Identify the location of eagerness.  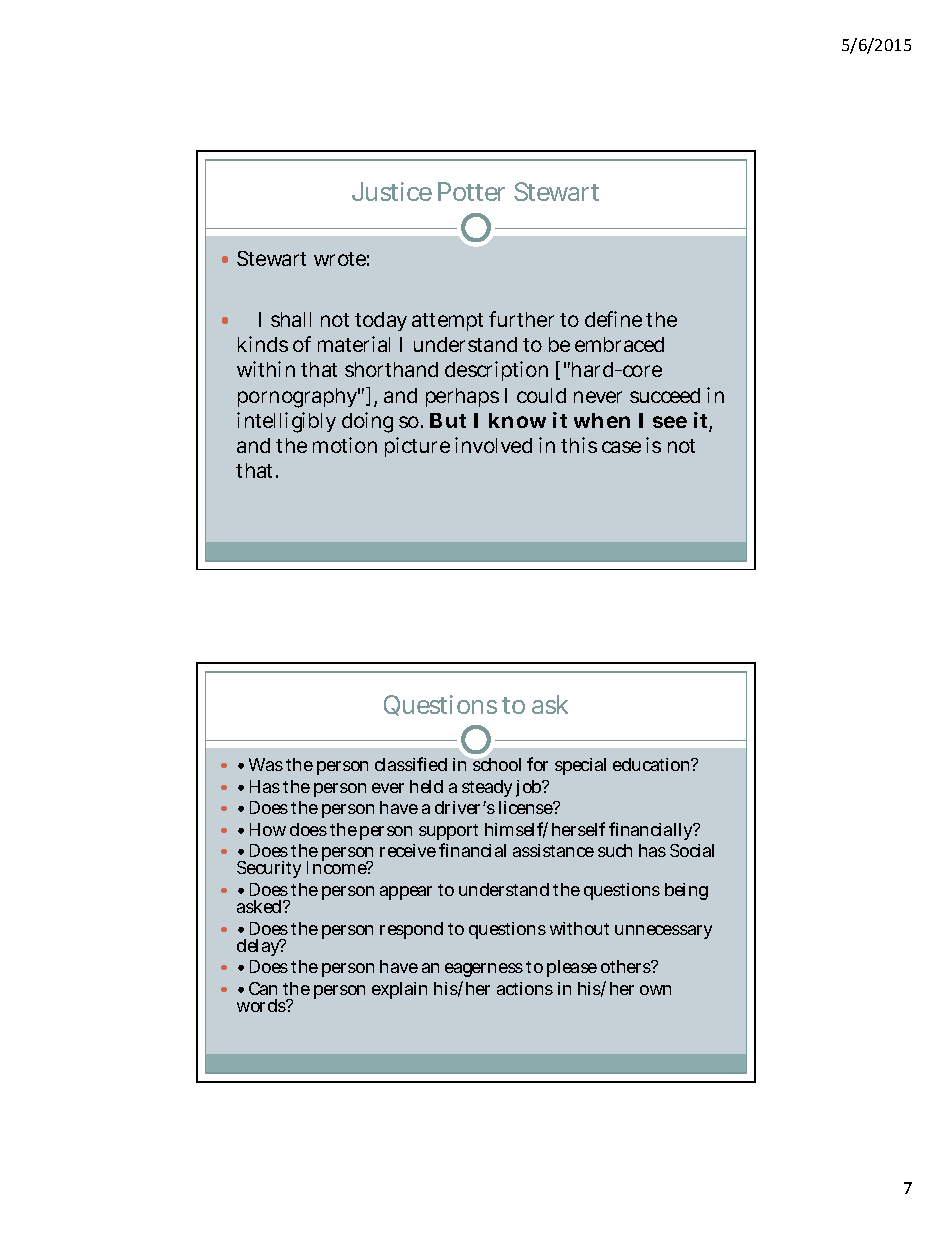
(484, 970).
